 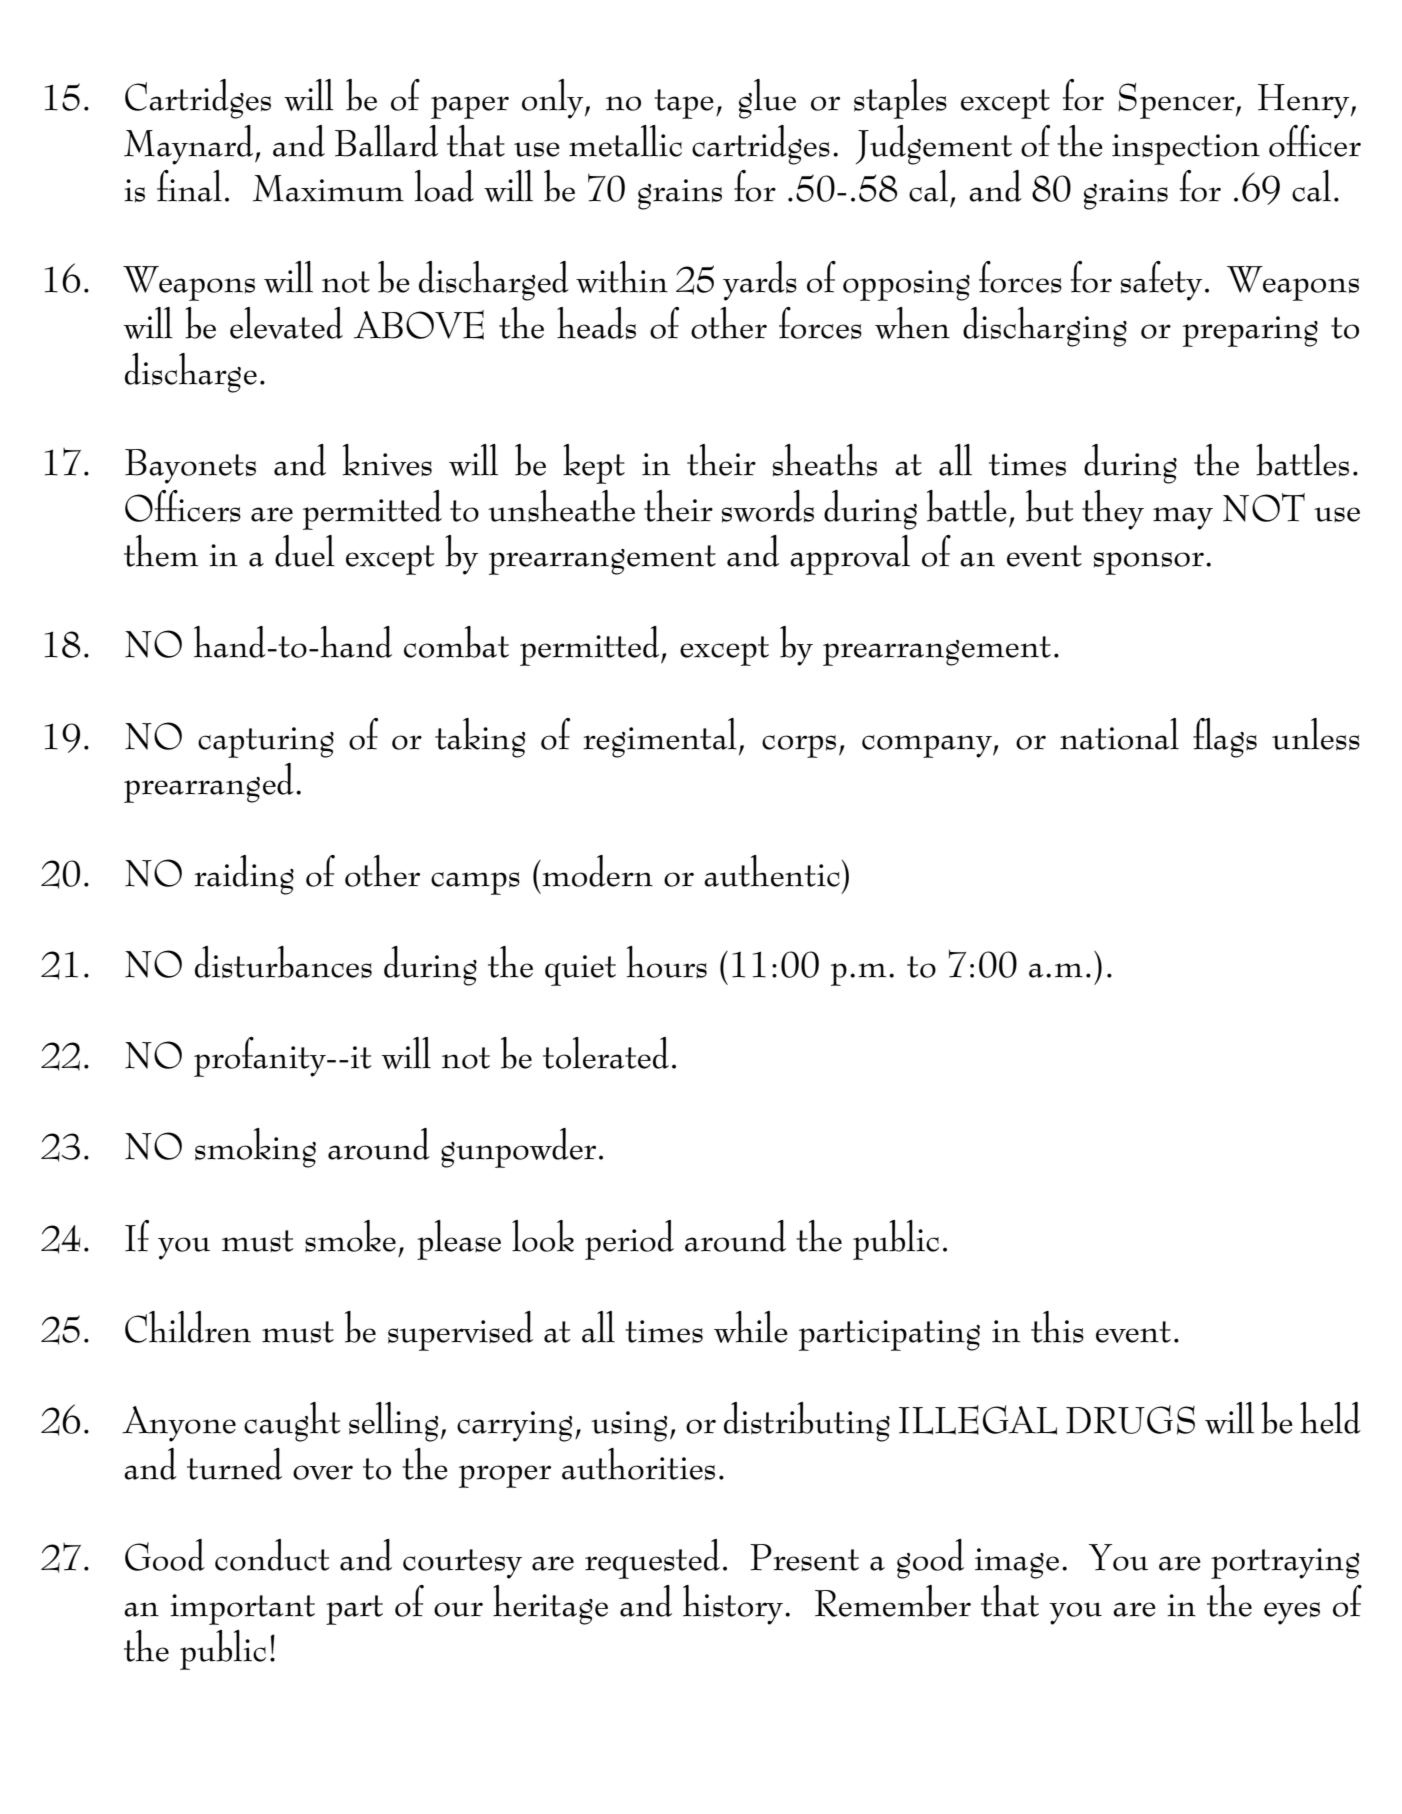 I want to click on smoke, so click(x=350, y=1236).
